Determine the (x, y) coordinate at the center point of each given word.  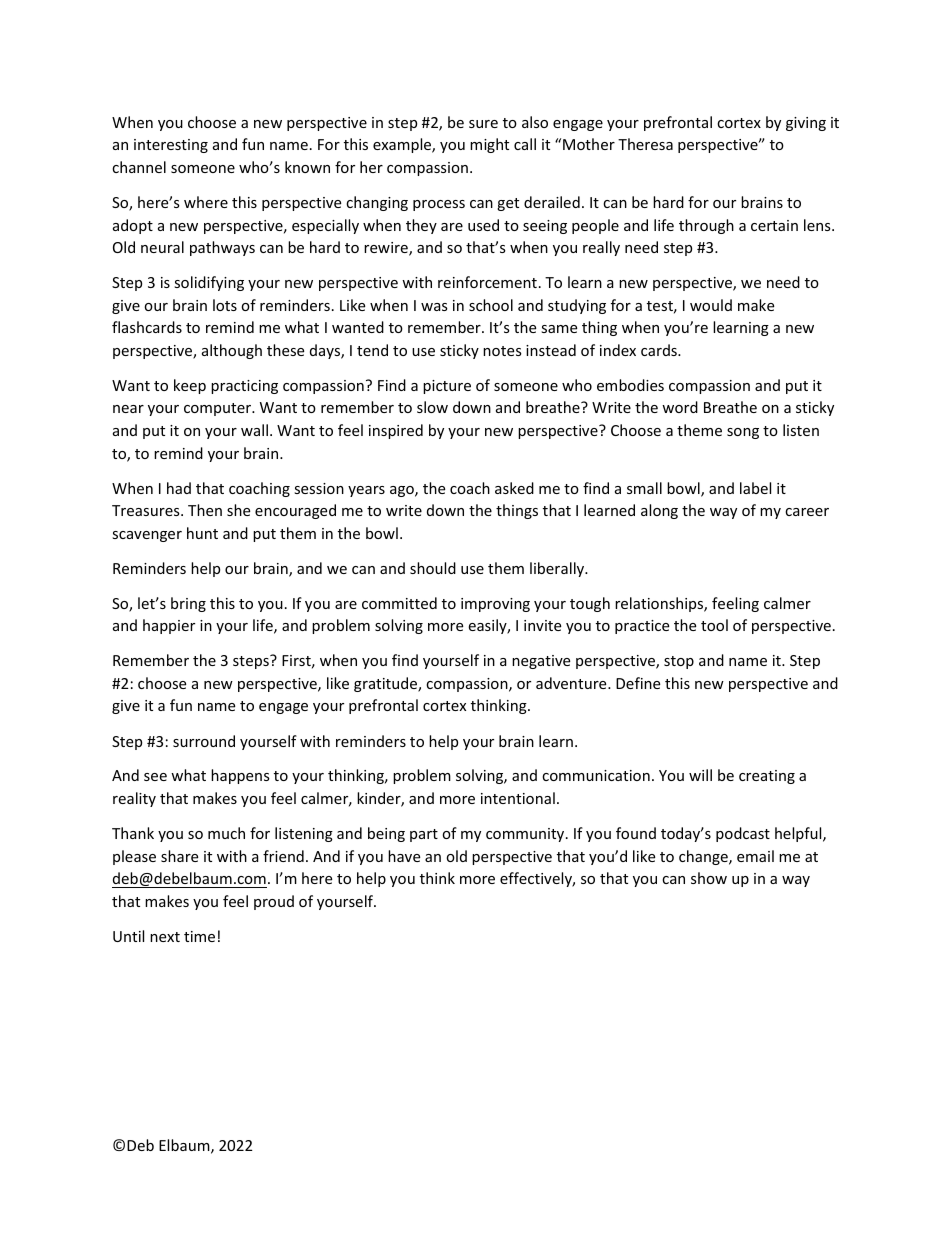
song (743, 433)
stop (679, 662)
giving (806, 124)
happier (169, 626)
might (489, 145)
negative (541, 662)
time (199, 936)
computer (219, 409)
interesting (171, 146)
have (404, 856)
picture (447, 387)
